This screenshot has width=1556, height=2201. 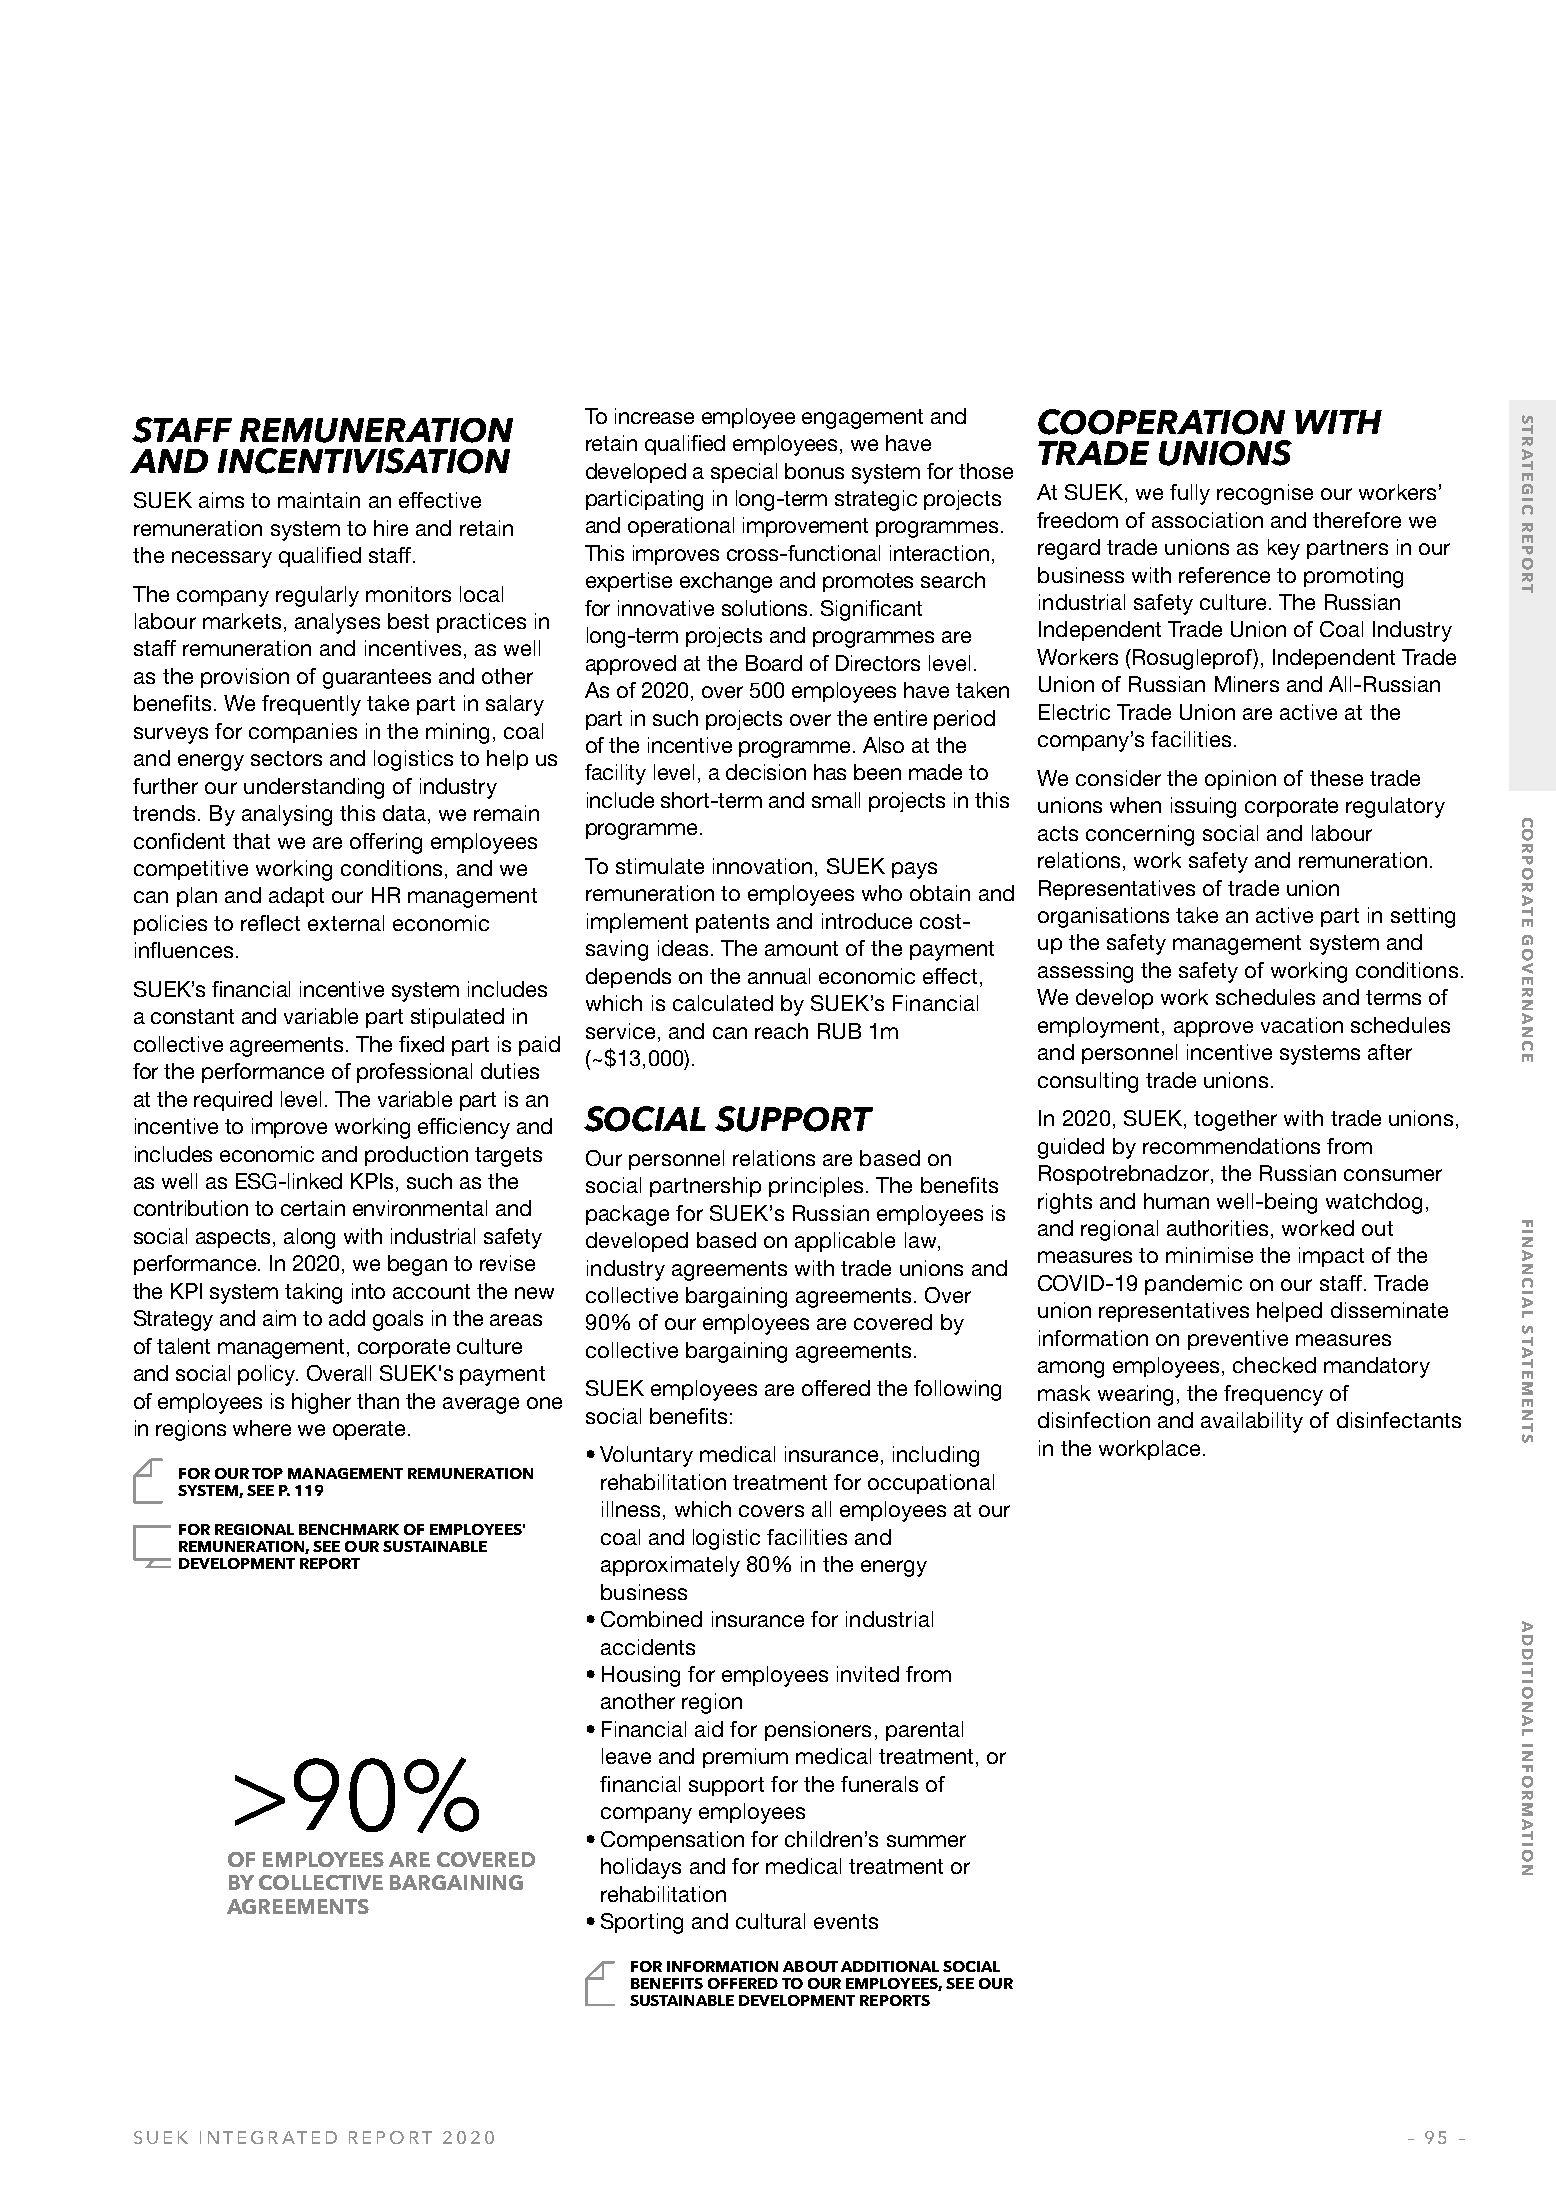 What do you see at coordinates (770, 1921) in the screenshot?
I see `cultural` at bounding box center [770, 1921].
